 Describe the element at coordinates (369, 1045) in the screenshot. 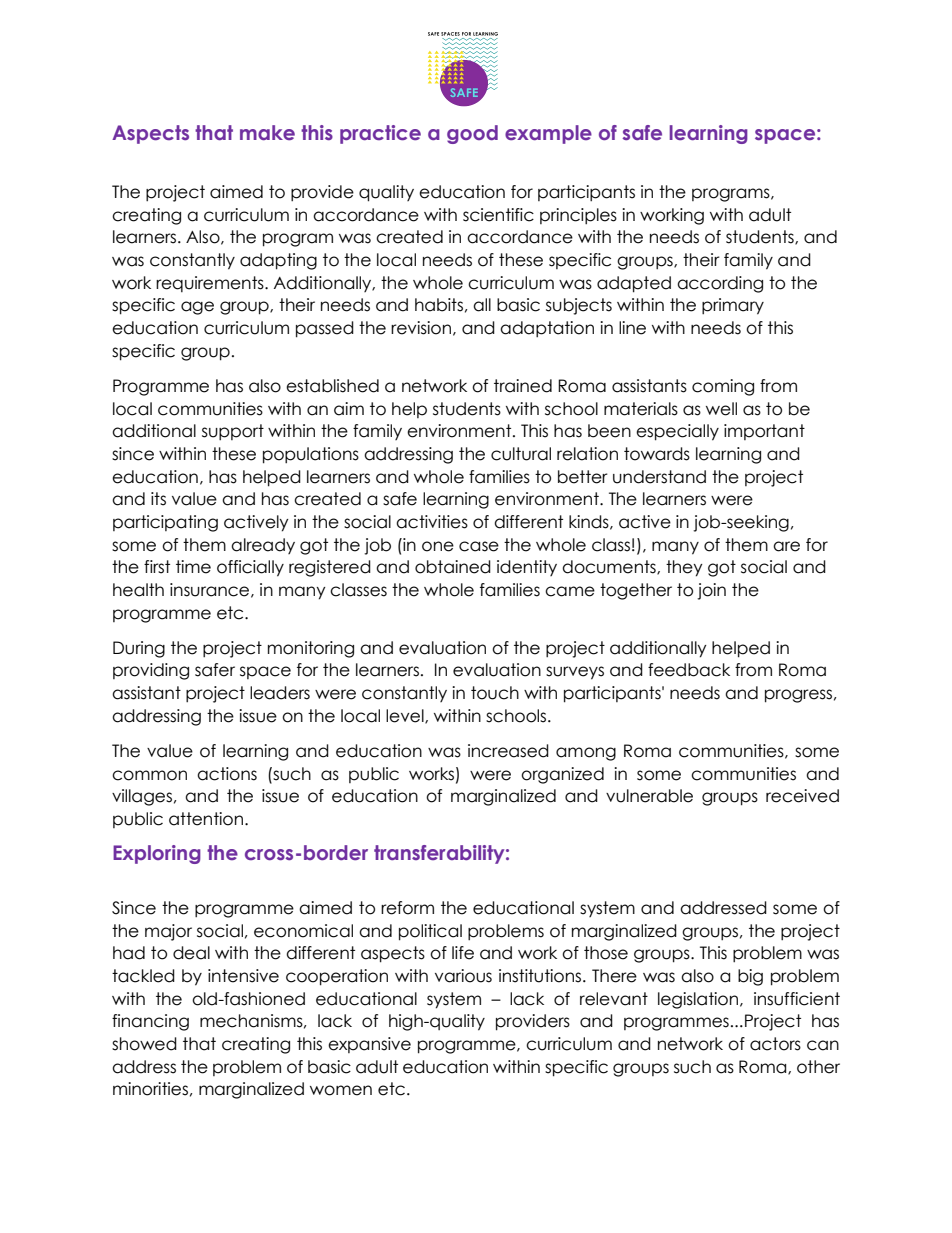

I see `expansive` at that location.
